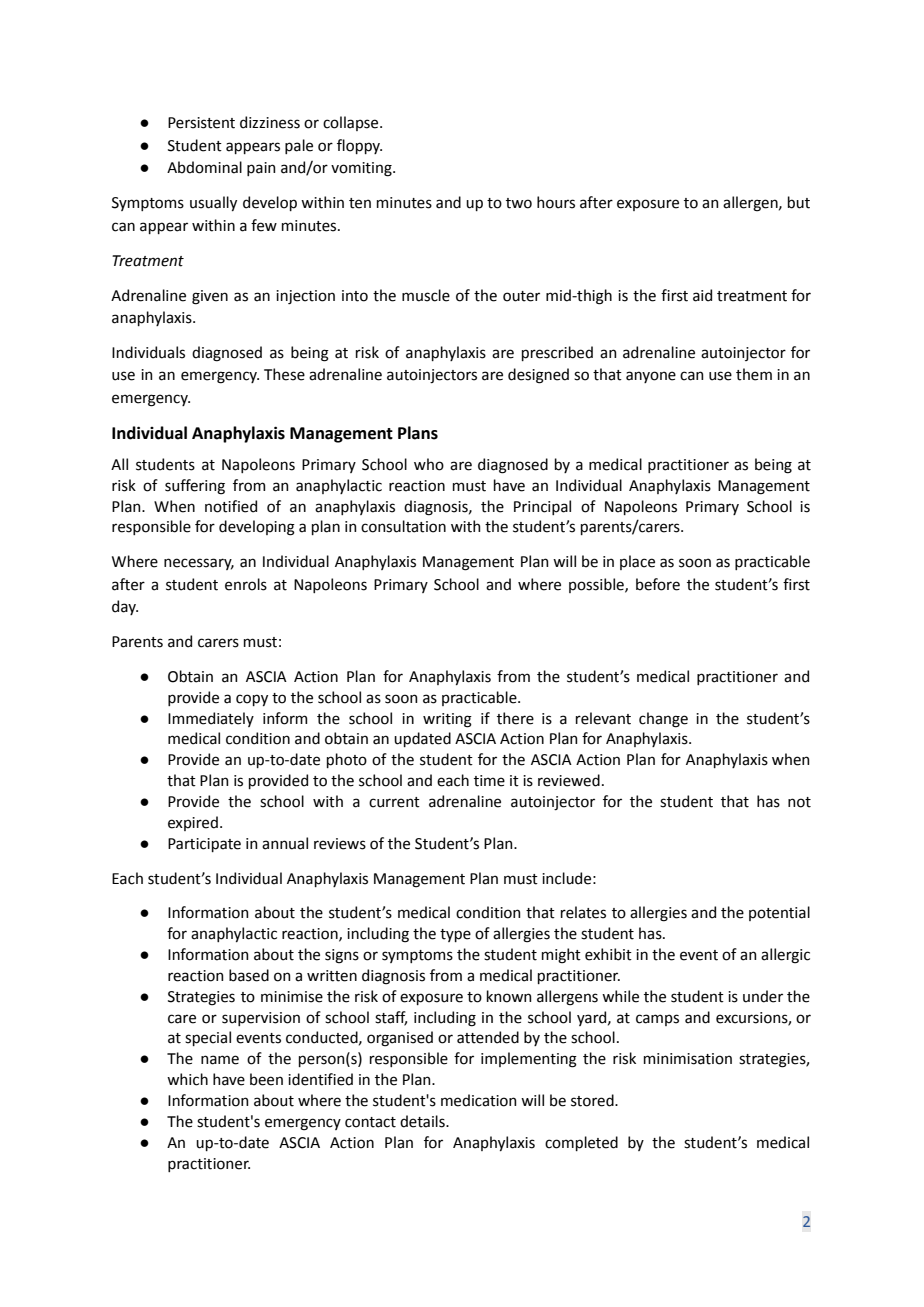 Image resolution: width=924 pixels, height=1307 pixels. I want to click on medication, so click(479, 1100).
